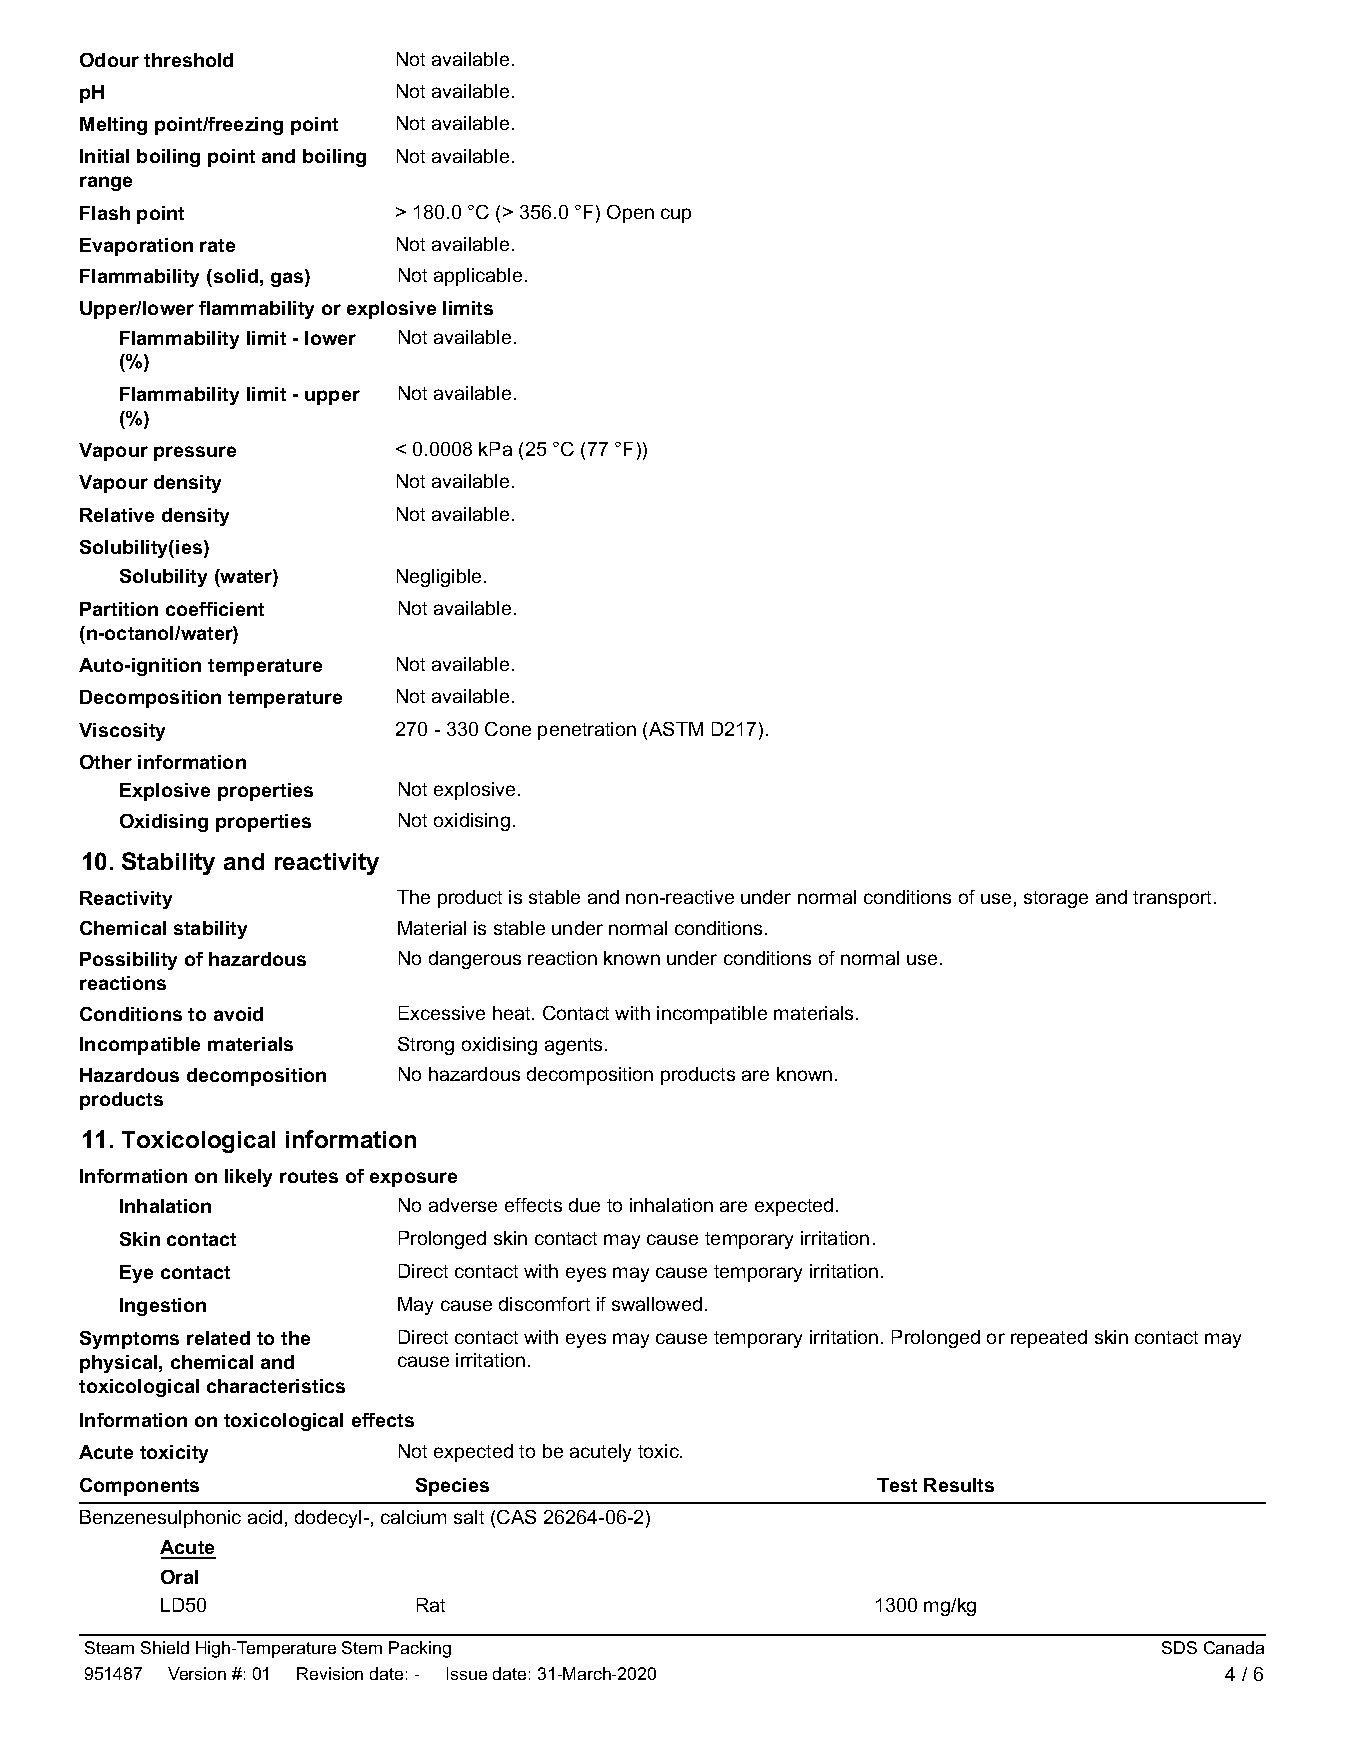 The image size is (1351, 1748). What do you see at coordinates (248, 1178) in the page?
I see `likely` at bounding box center [248, 1178].
